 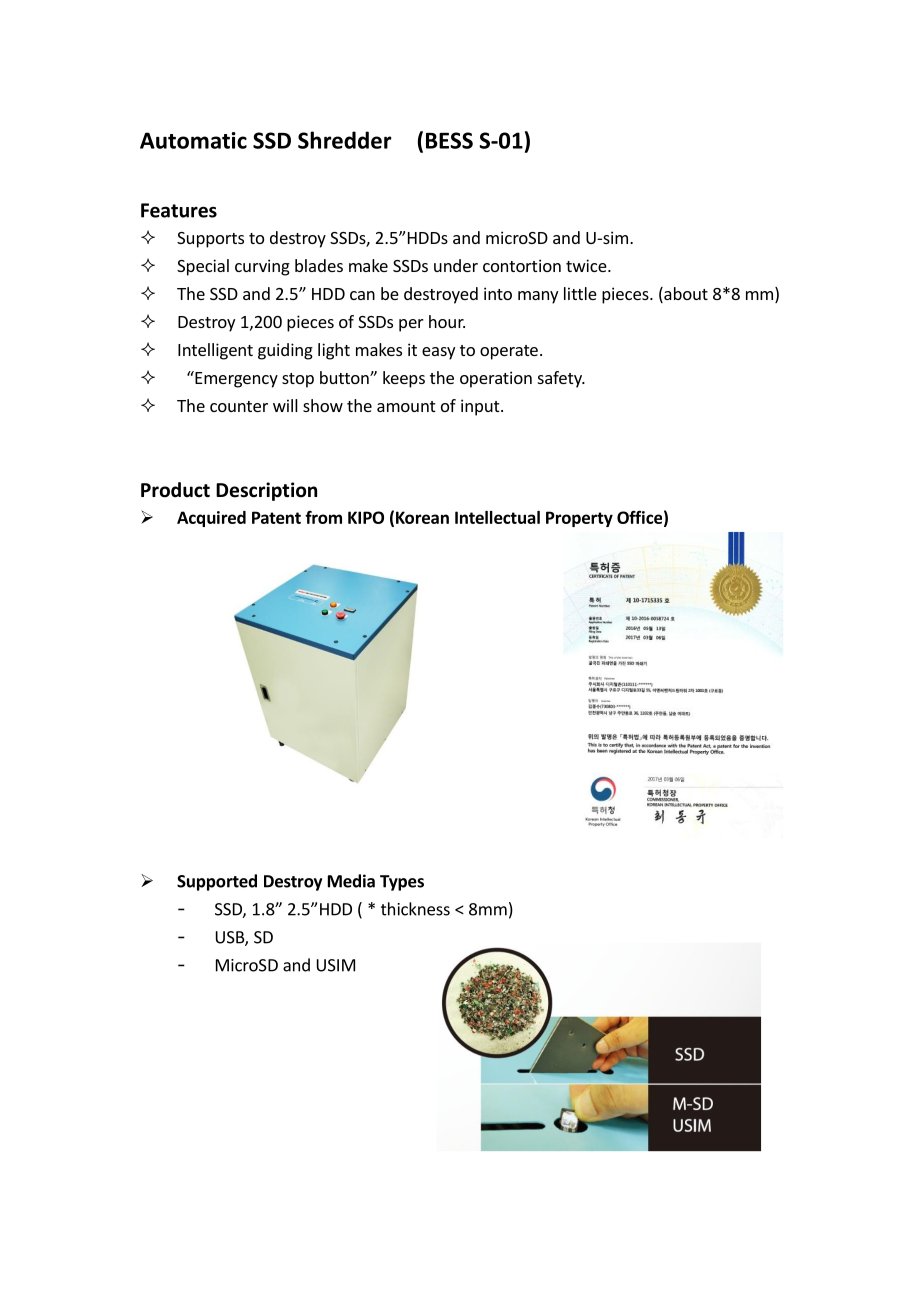 What do you see at coordinates (211, 519) in the screenshot?
I see `Acquired` at bounding box center [211, 519].
